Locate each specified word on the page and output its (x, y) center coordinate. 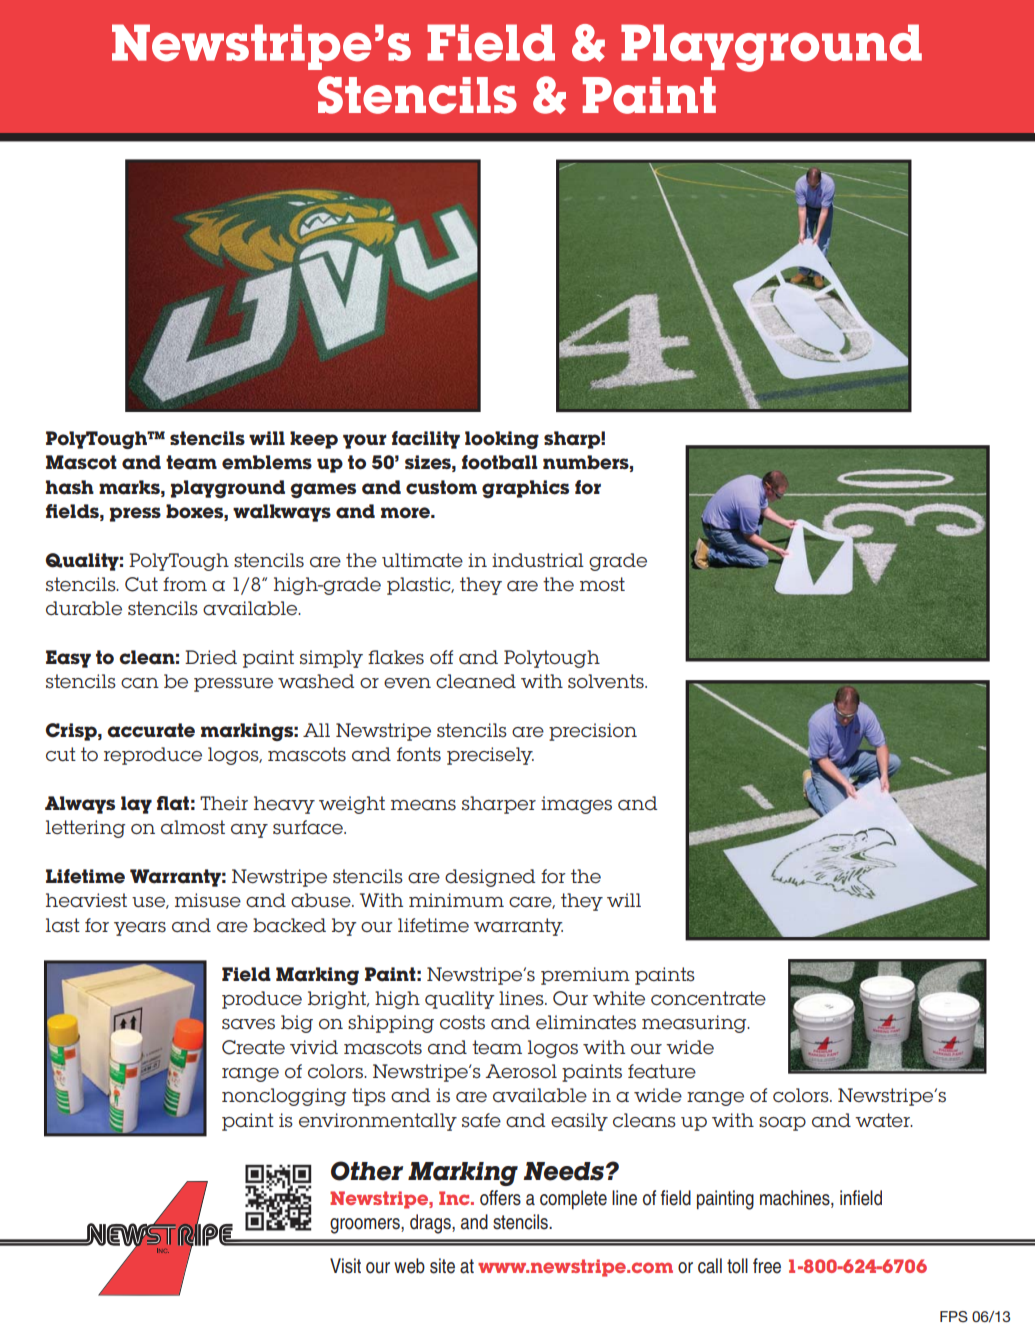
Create (253, 1047)
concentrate (708, 998)
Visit (345, 1266)
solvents (607, 681)
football (500, 462)
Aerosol (521, 1071)
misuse (208, 900)
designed (490, 878)
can (140, 683)
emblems (267, 462)
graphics (525, 489)
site (442, 1266)
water (884, 1120)
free (767, 1266)
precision (593, 732)
